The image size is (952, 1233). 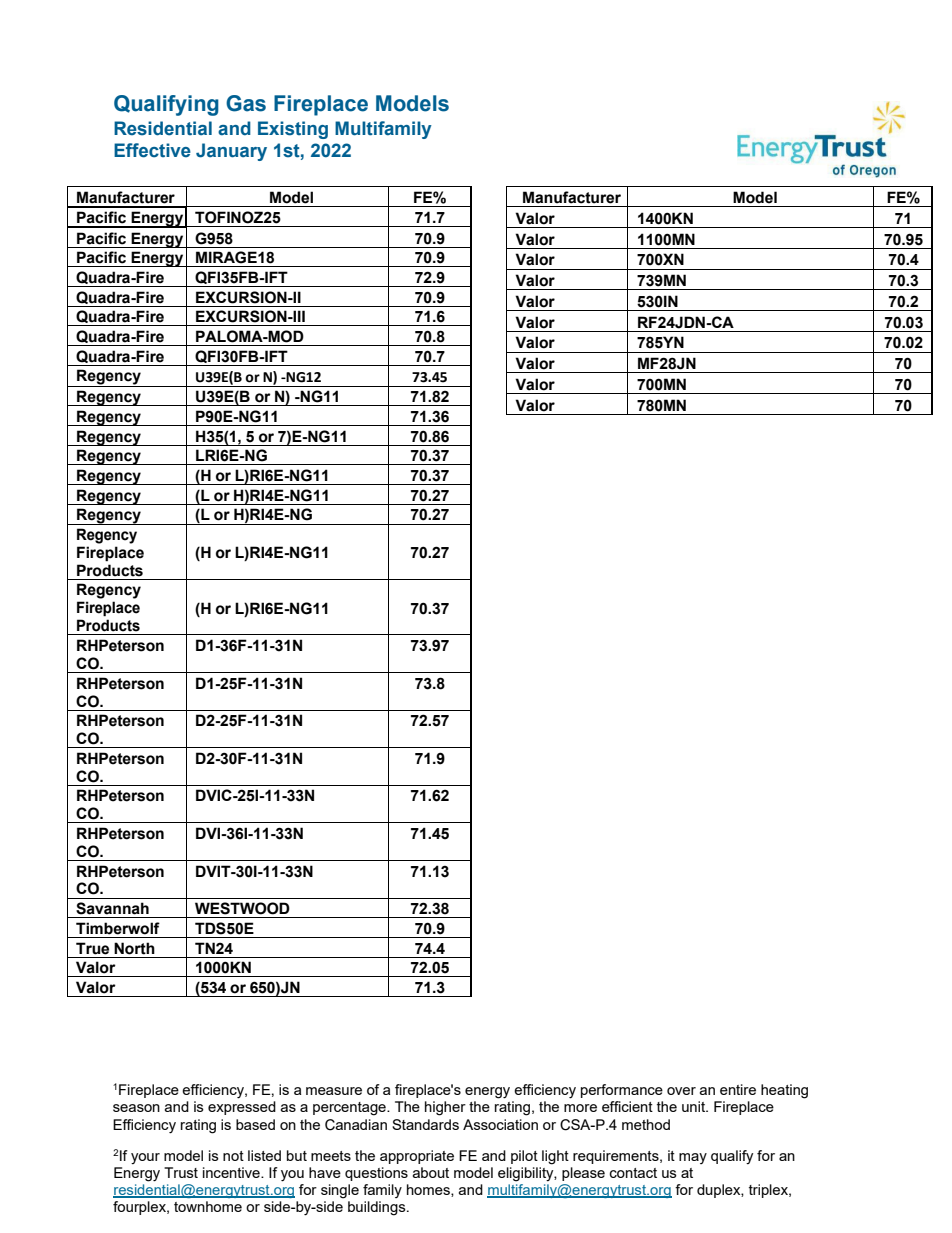 I want to click on over, so click(x=681, y=1091).
